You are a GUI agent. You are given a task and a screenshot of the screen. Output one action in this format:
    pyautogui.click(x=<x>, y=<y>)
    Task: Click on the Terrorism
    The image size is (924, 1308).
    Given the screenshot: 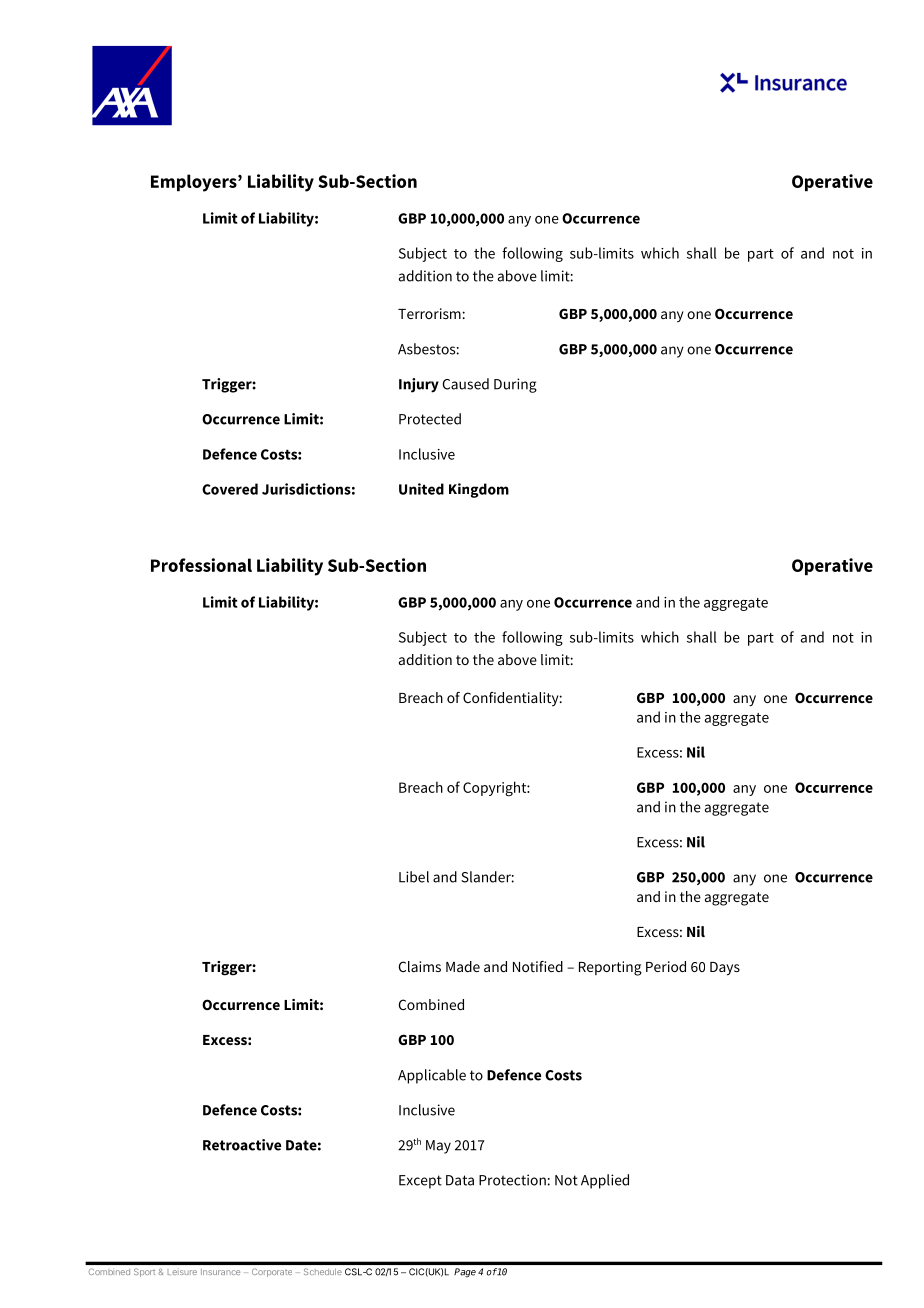 What is the action you would take?
    pyautogui.click(x=429, y=313)
